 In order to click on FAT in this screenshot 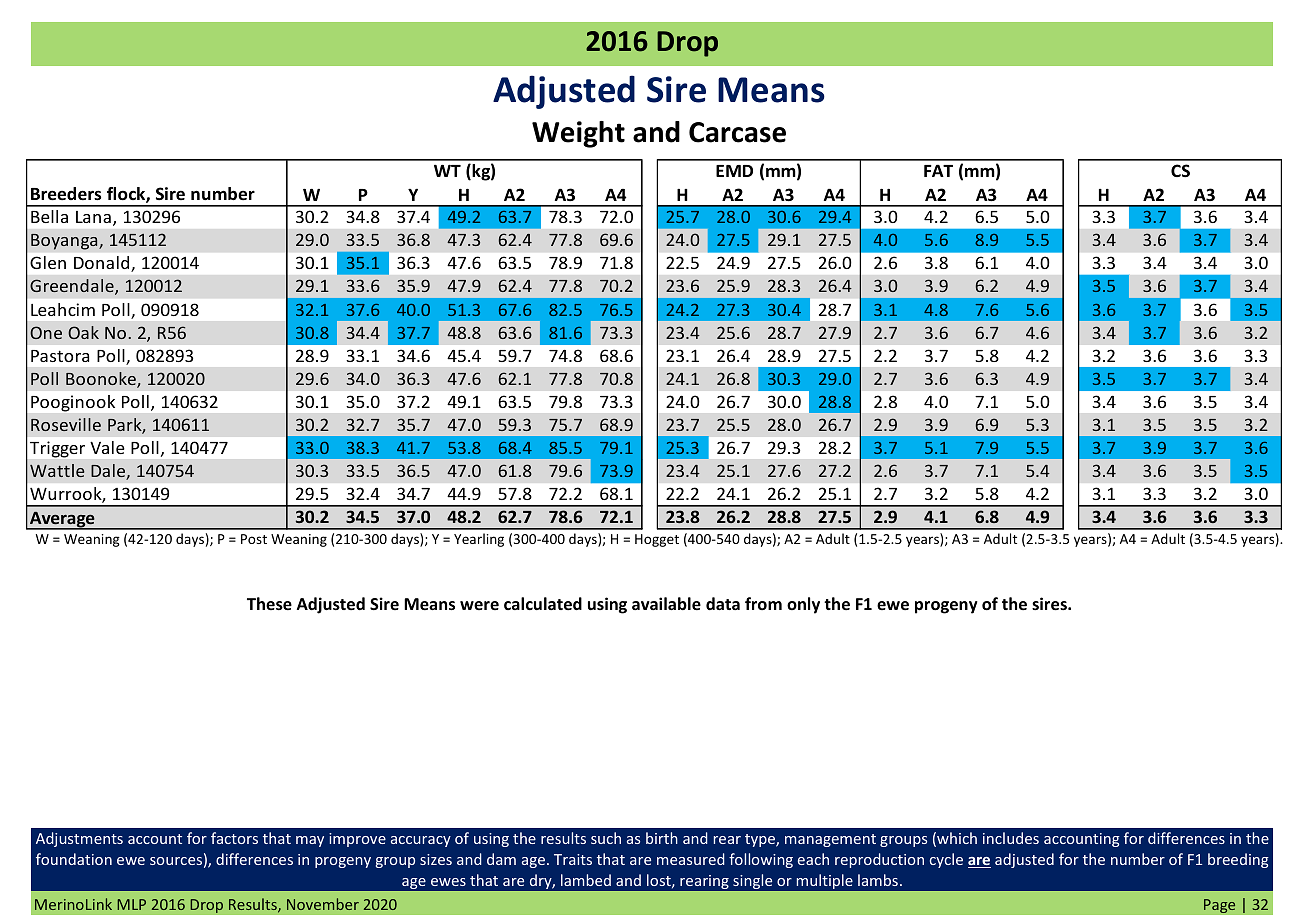, I will do `click(938, 170)`.
